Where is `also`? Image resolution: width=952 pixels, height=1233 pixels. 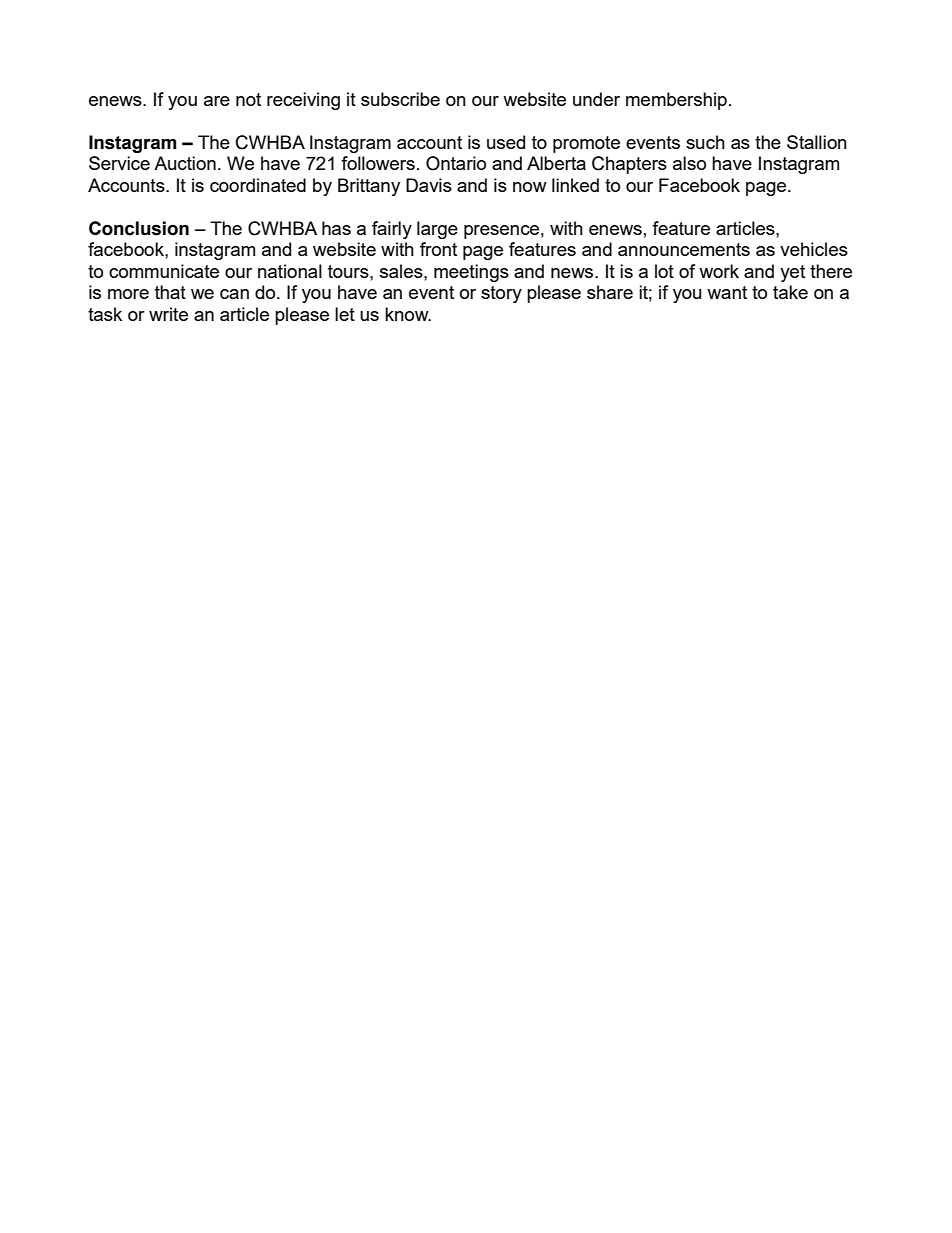 also is located at coordinates (689, 163).
